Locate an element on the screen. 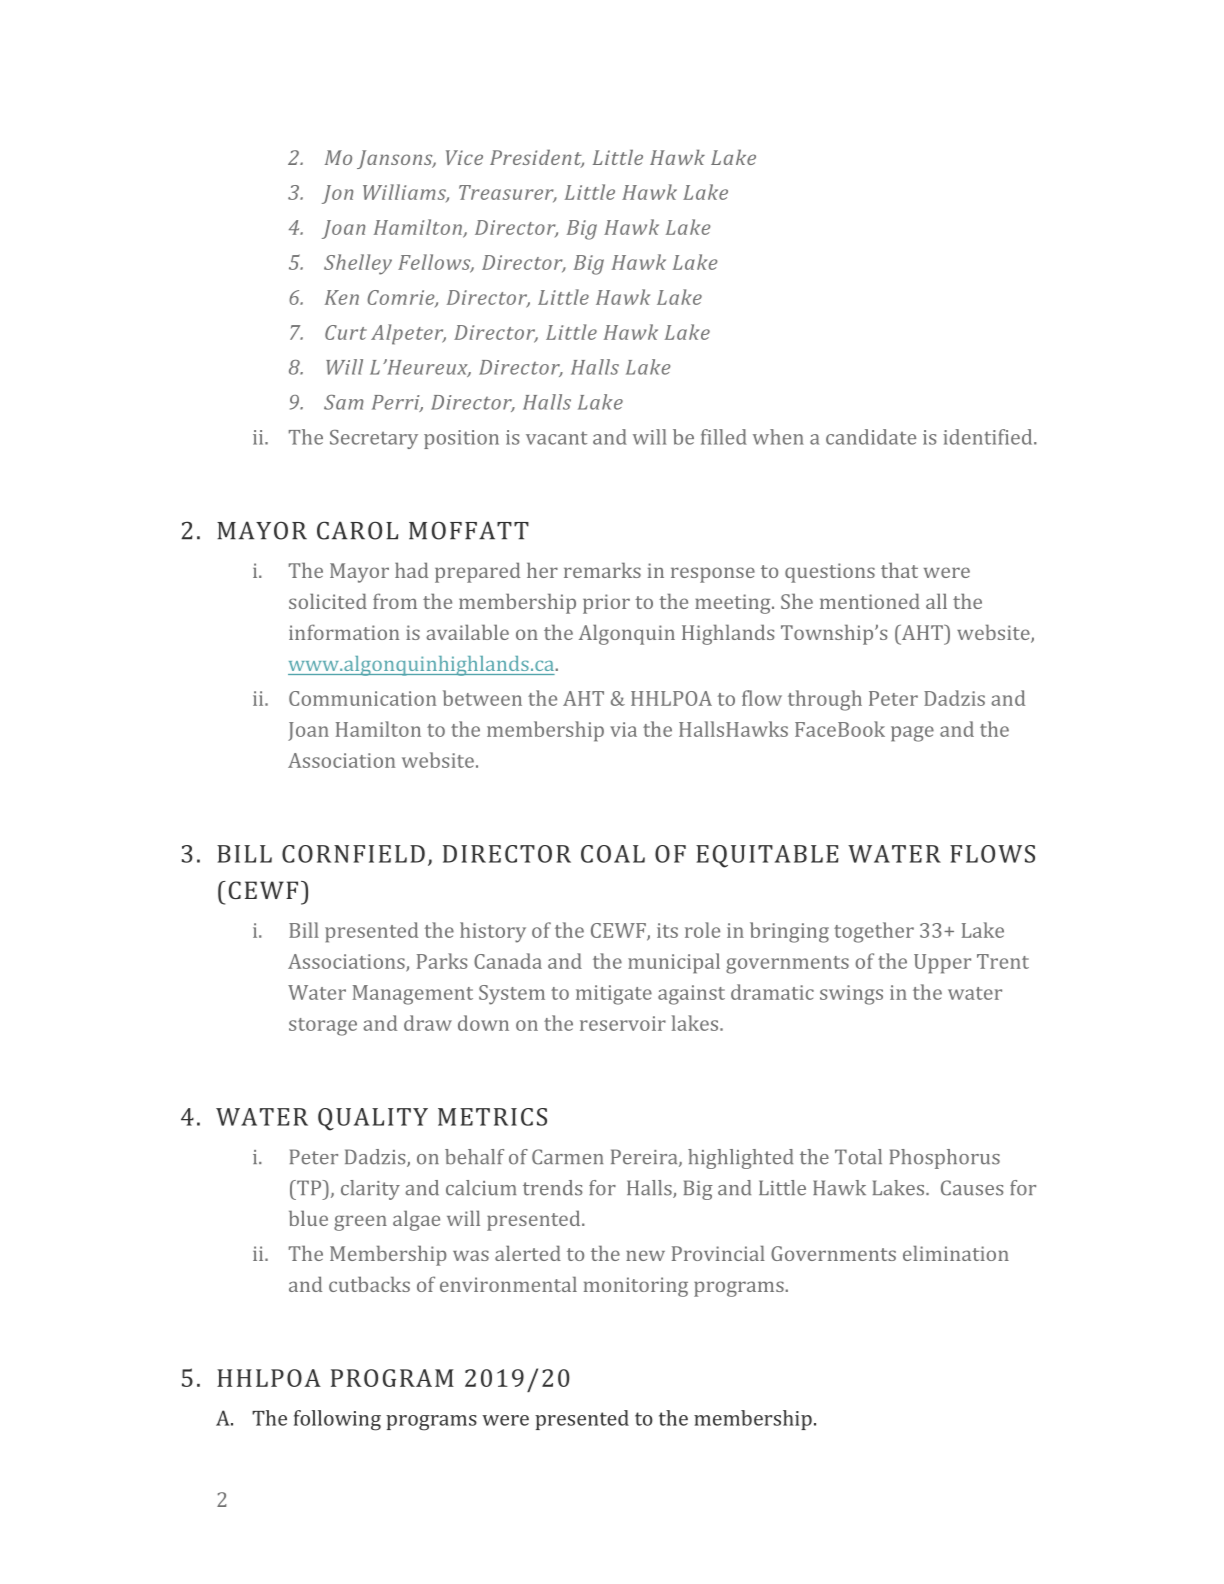 The height and width of the screenshot is (1584, 1224). following is located at coordinates (337, 1420).
